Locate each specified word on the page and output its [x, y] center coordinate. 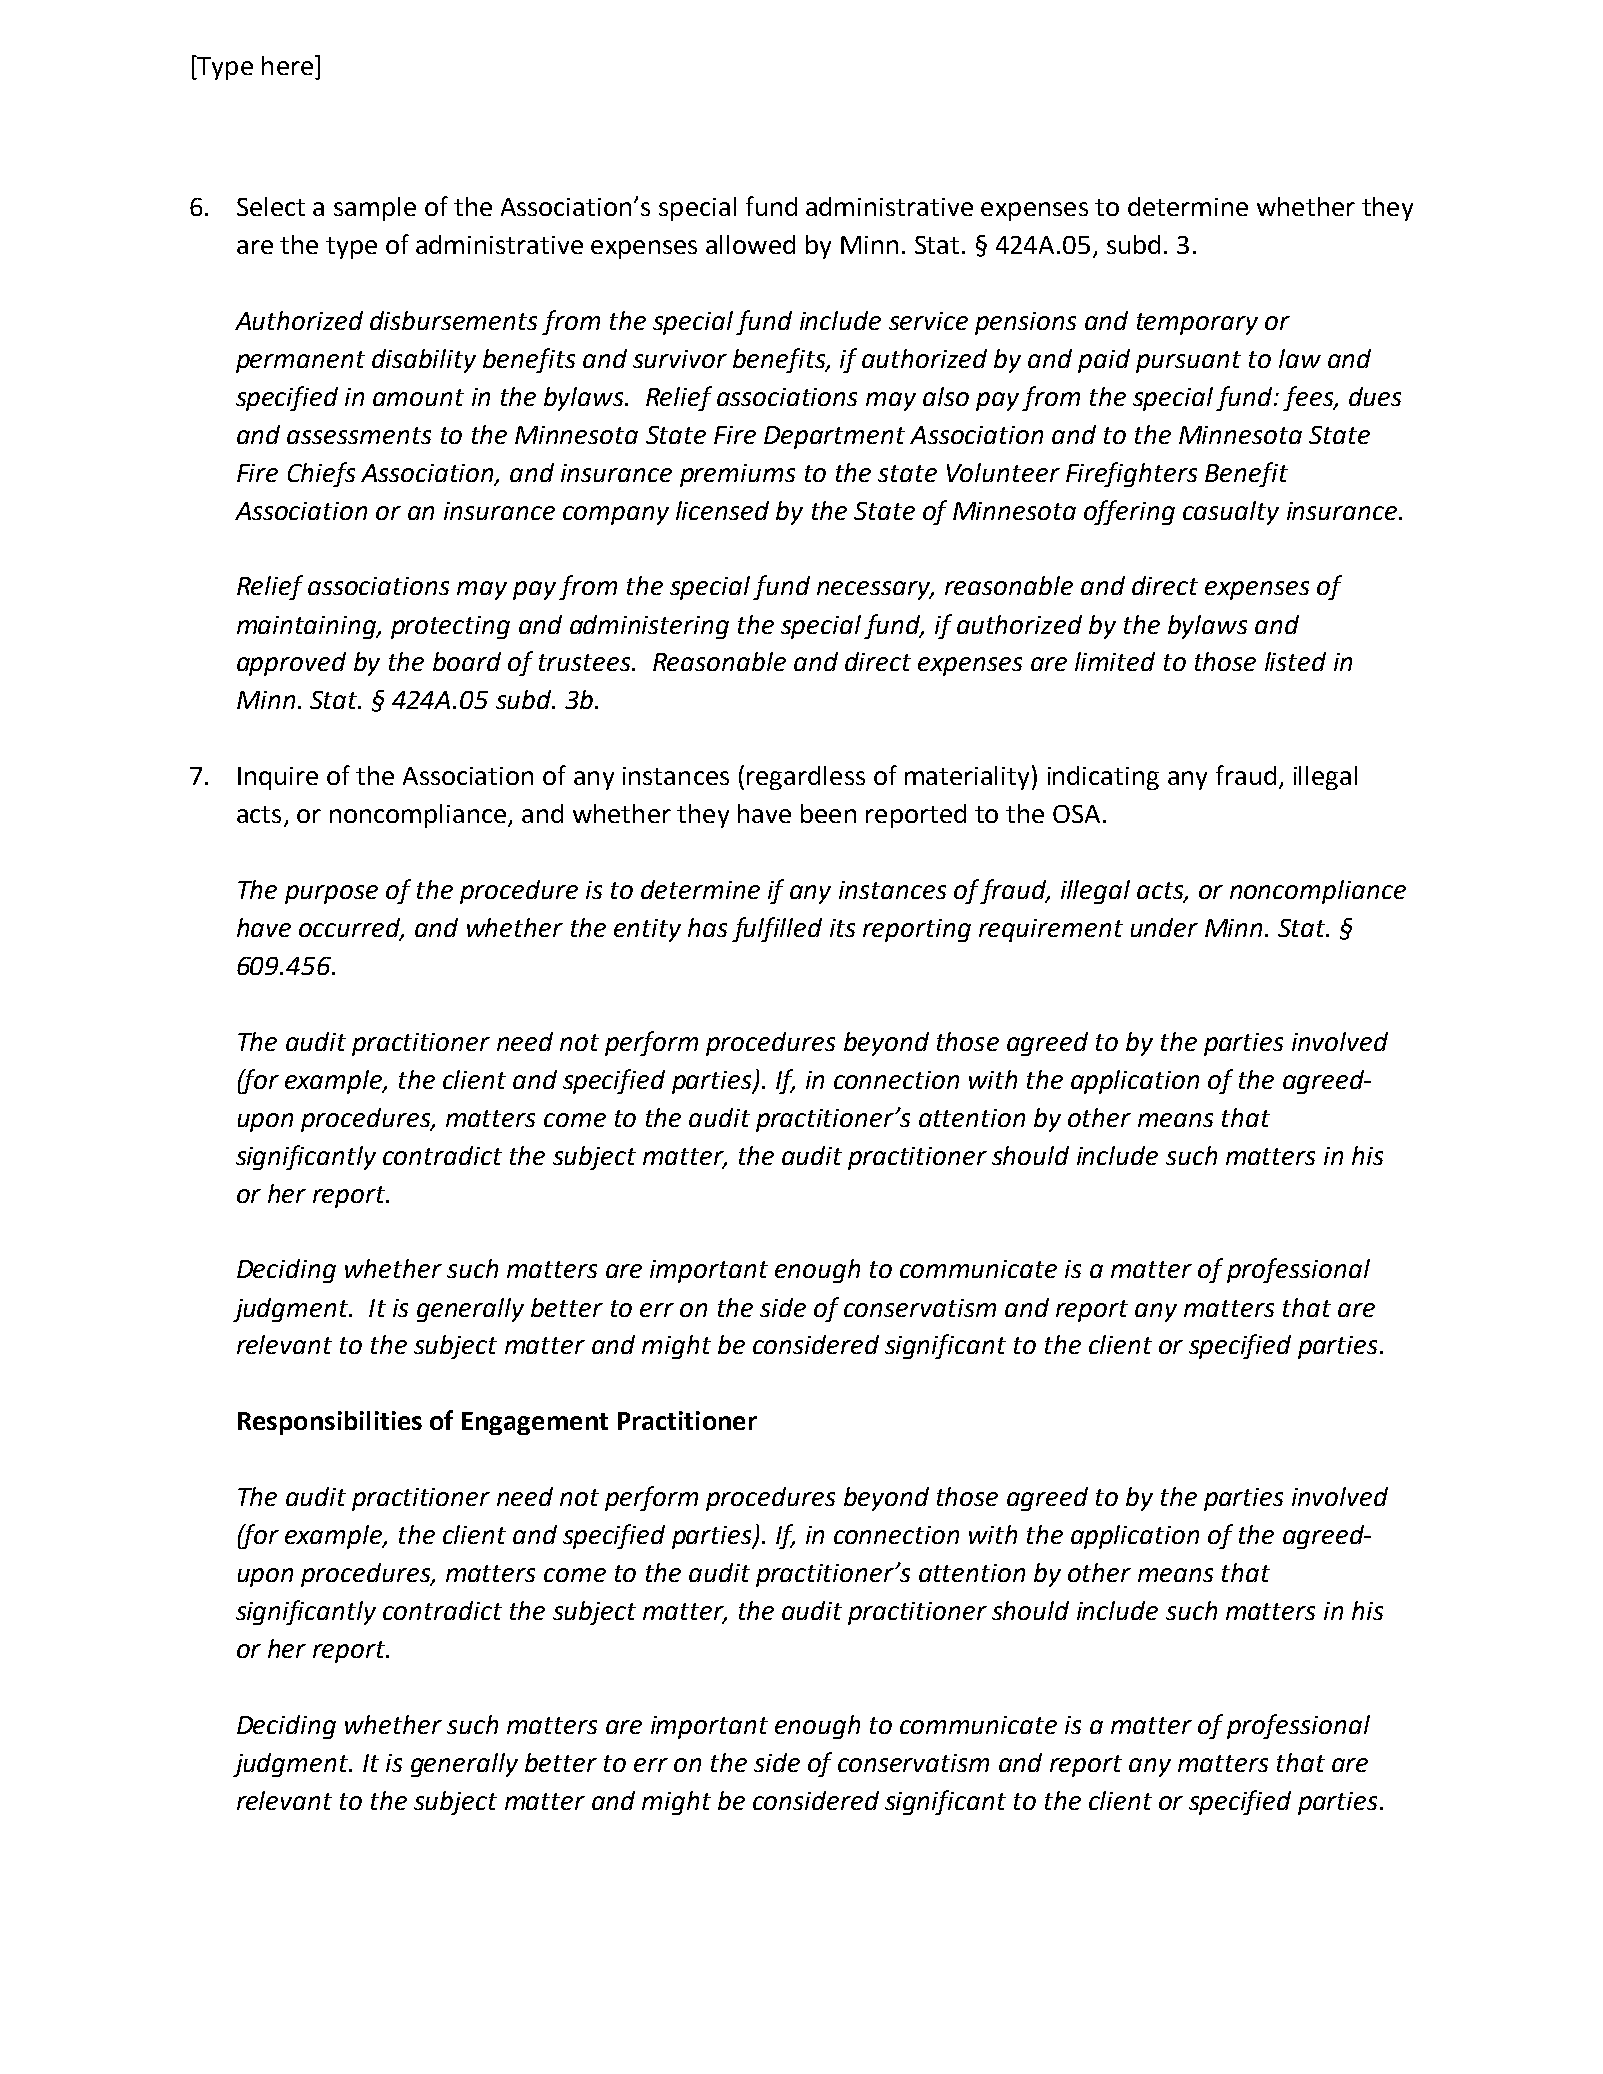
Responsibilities [330, 1423]
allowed [750, 244]
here [287, 65]
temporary [1197, 324]
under [1164, 927]
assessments [359, 435]
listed [1295, 661]
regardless [806, 778]
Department [834, 437]
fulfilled [777, 929]
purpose [331, 894]
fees [1309, 398]
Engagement [535, 1423]
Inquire [278, 778]
